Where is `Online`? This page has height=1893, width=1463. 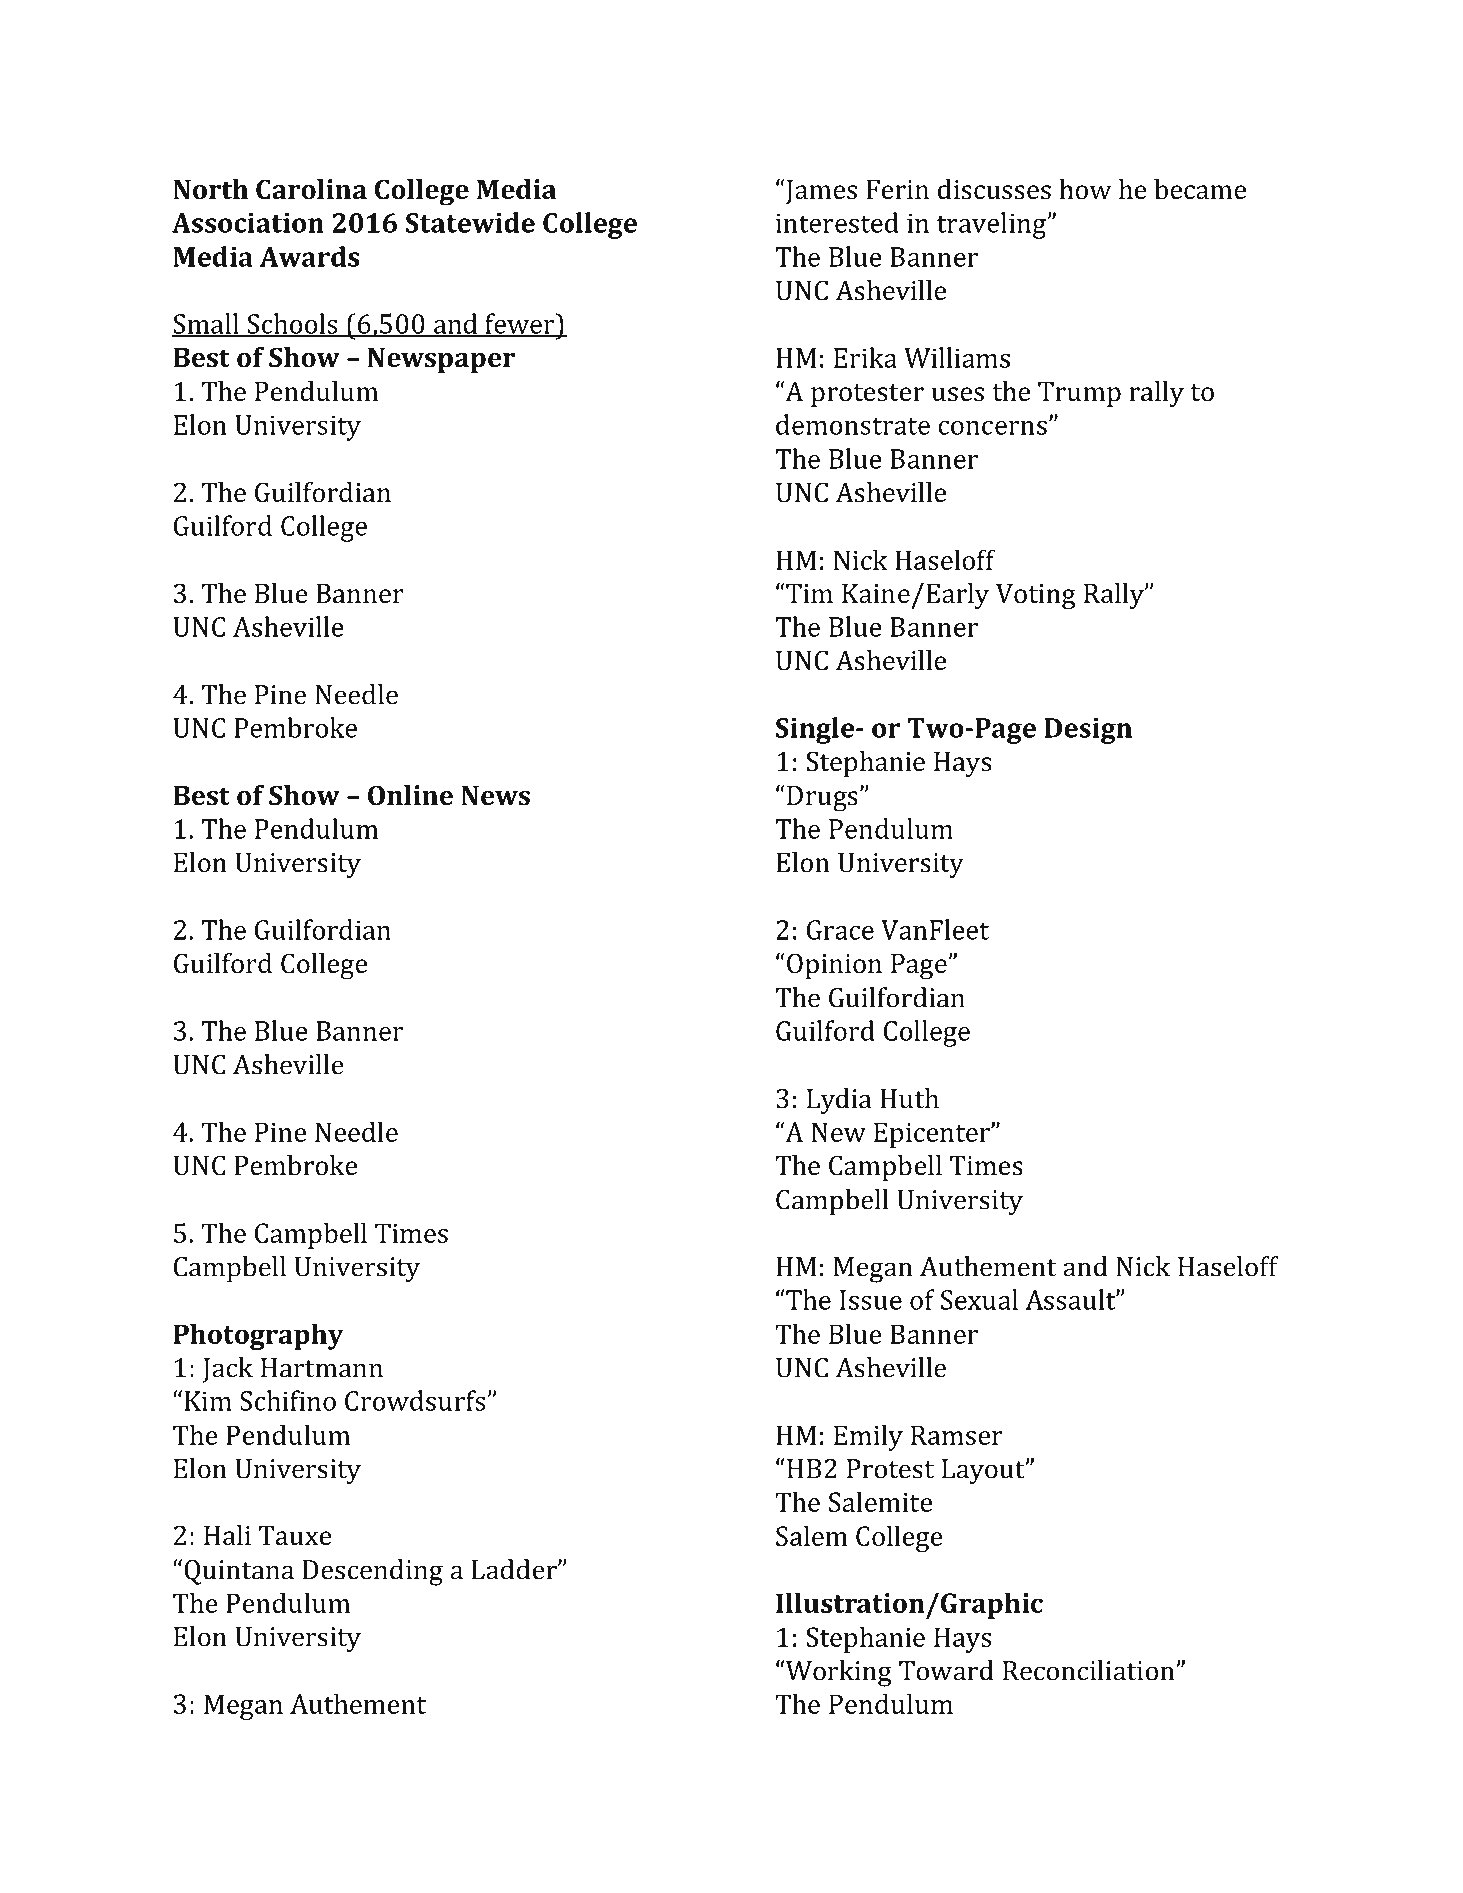
Online is located at coordinates (410, 795).
